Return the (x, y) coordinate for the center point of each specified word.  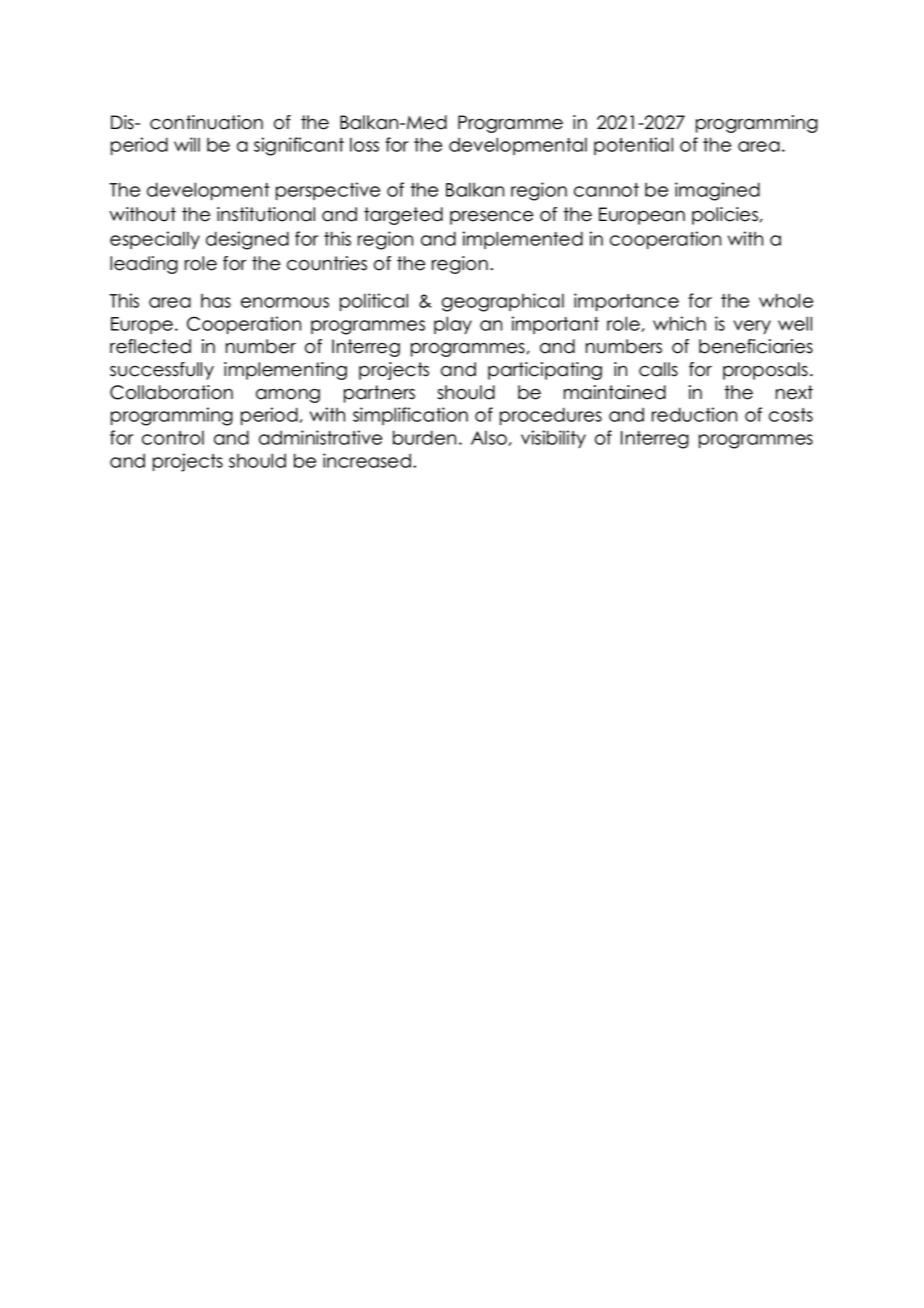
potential (633, 146)
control (173, 437)
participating (545, 371)
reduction (694, 414)
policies (725, 216)
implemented (523, 240)
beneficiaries (756, 346)
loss (364, 144)
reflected (150, 346)
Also (490, 438)
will (187, 144)
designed (247, 240)
